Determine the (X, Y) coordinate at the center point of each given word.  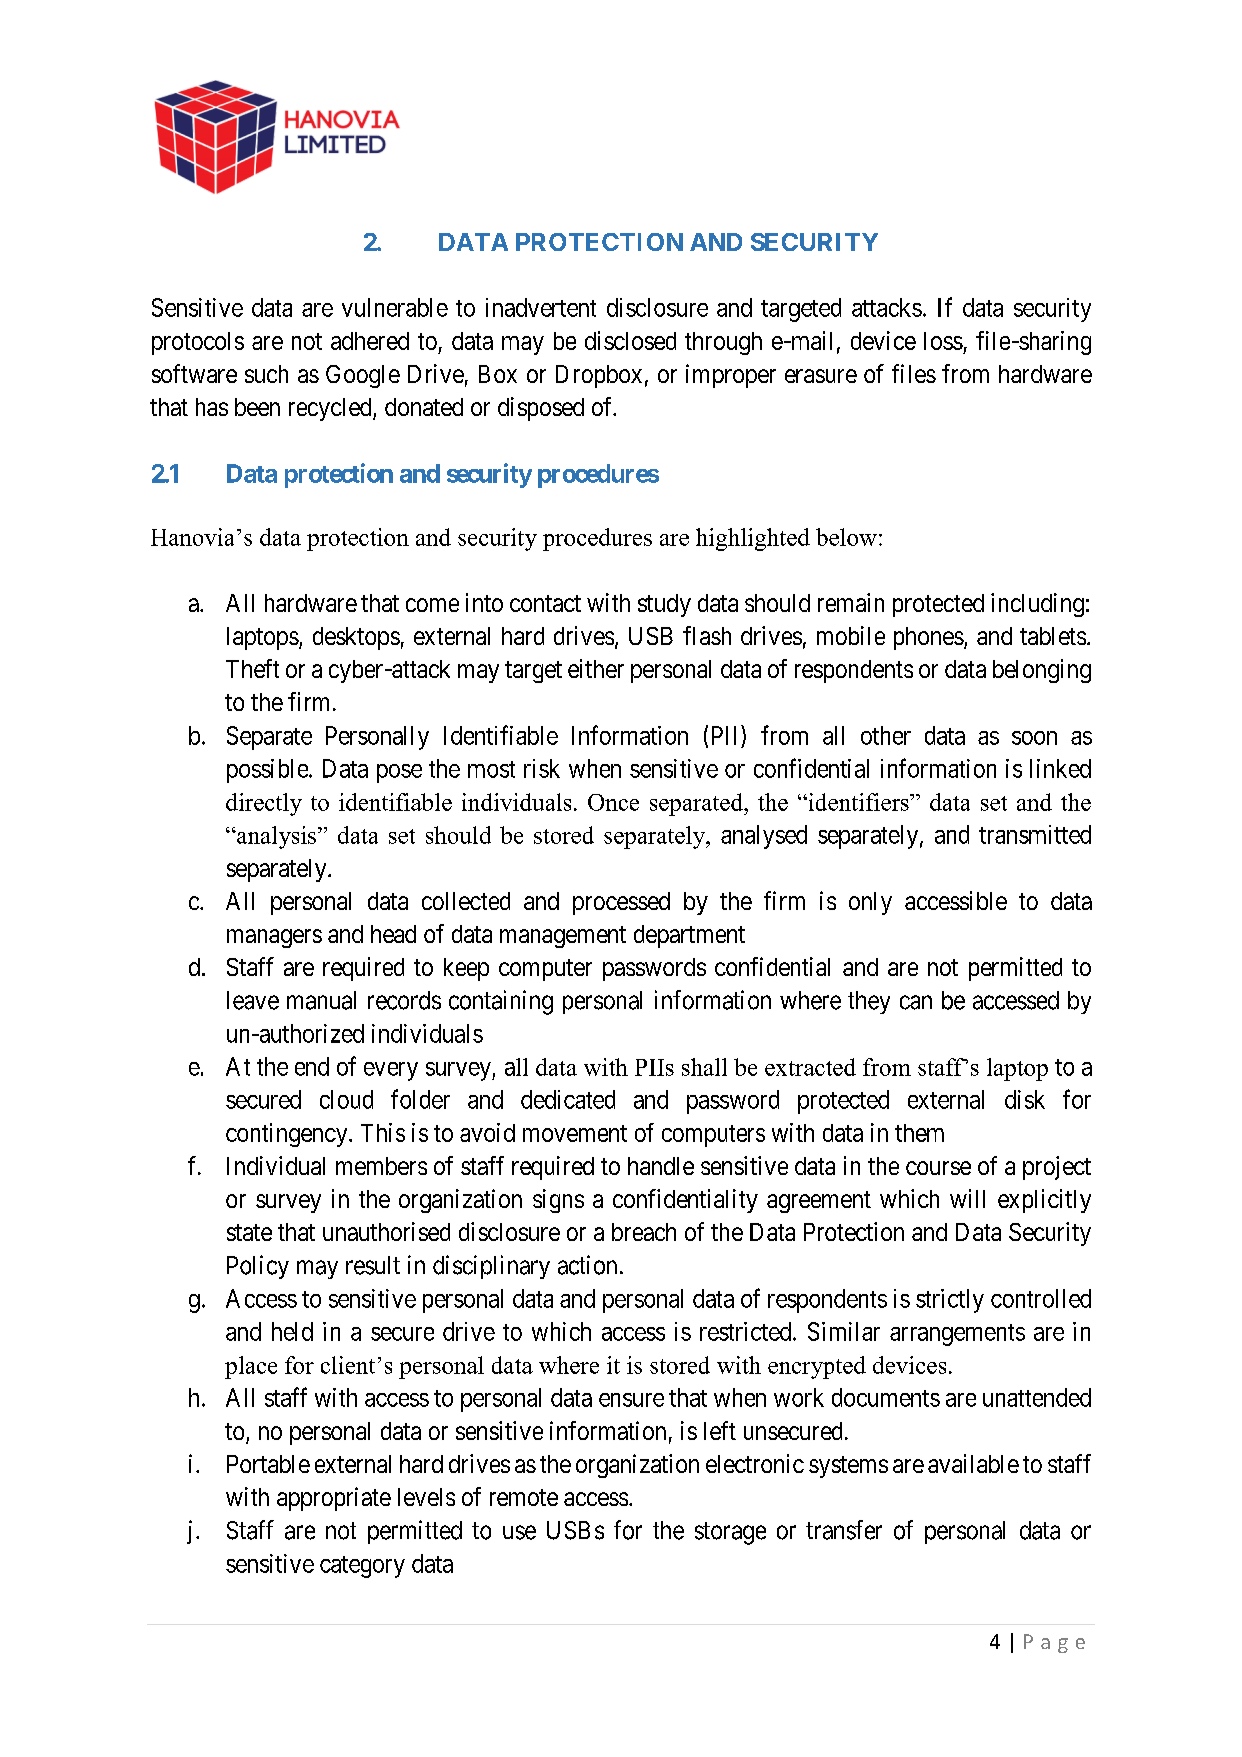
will (967, 1198)
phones (929, 638)
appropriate (334, 1499)
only (870, 903)
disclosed (630, 340)
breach (644, 1232)
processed (621, 903)
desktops (356, 638)
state (249, 1232)
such (266, 374)
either (596, 668)
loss (943, 341)
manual (321, 1000)
